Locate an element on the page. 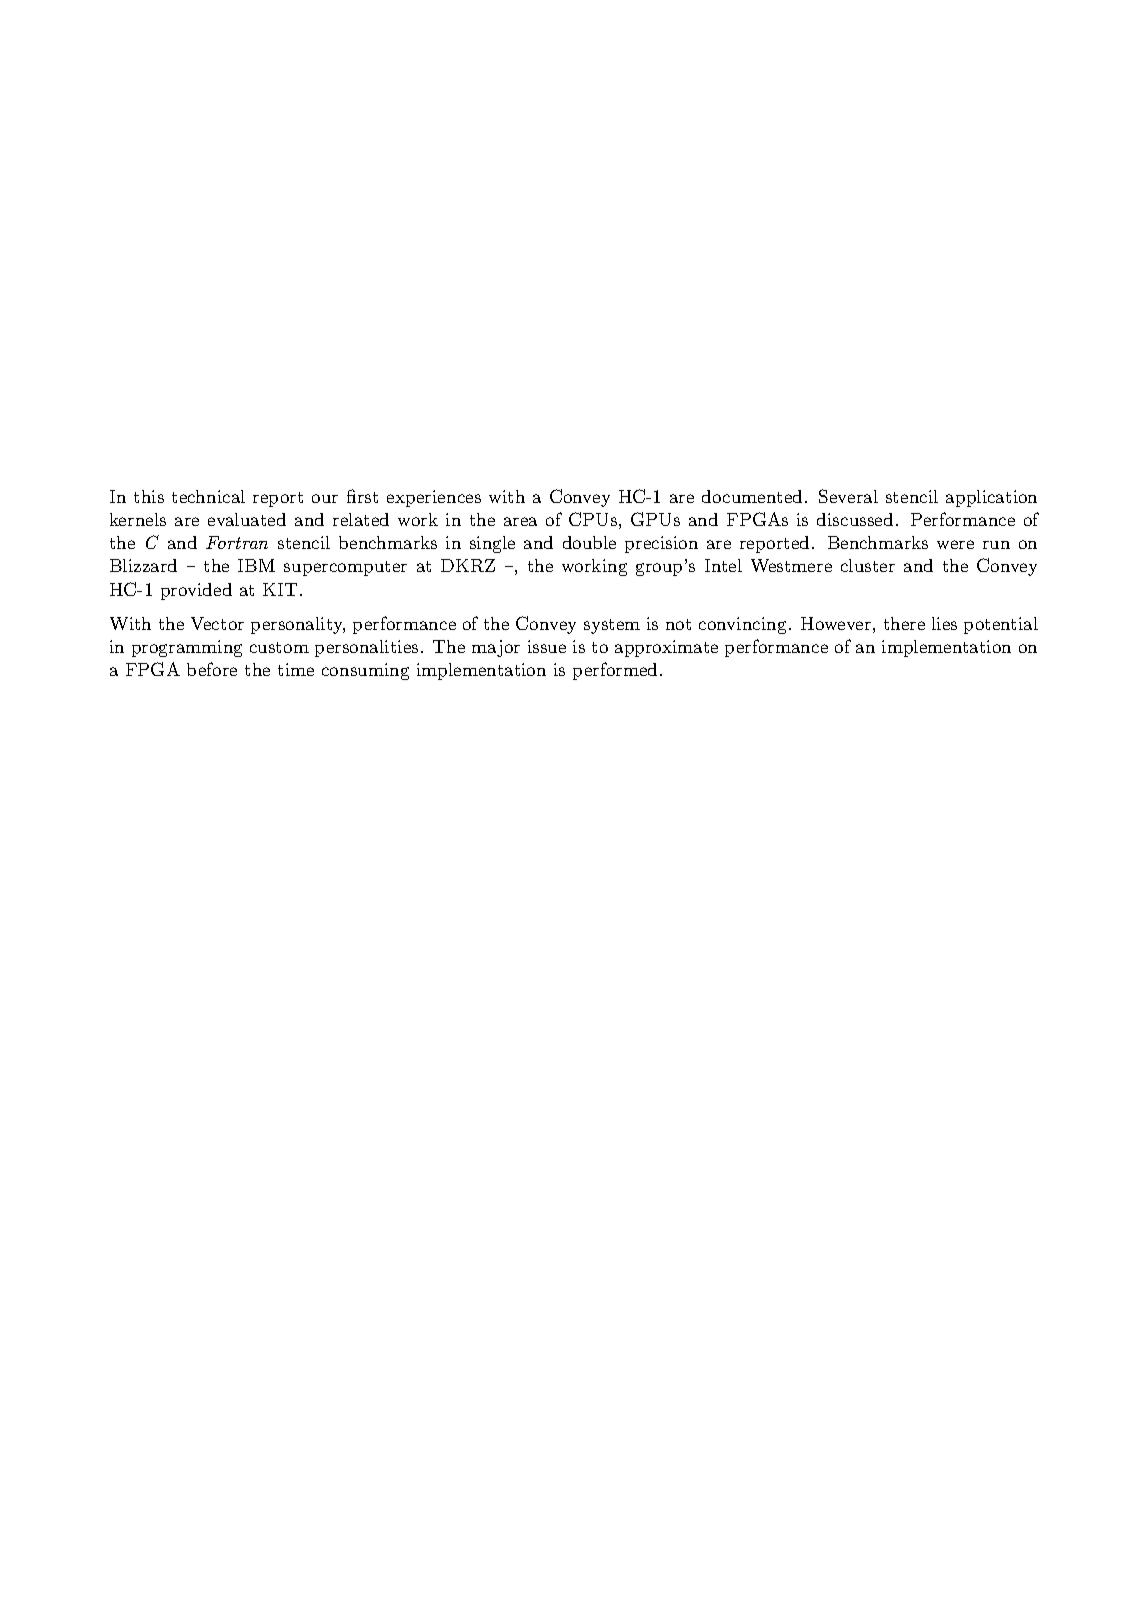 The width and height of the page is (1148, 1623). experiences is located at coordinates (434, 498).
